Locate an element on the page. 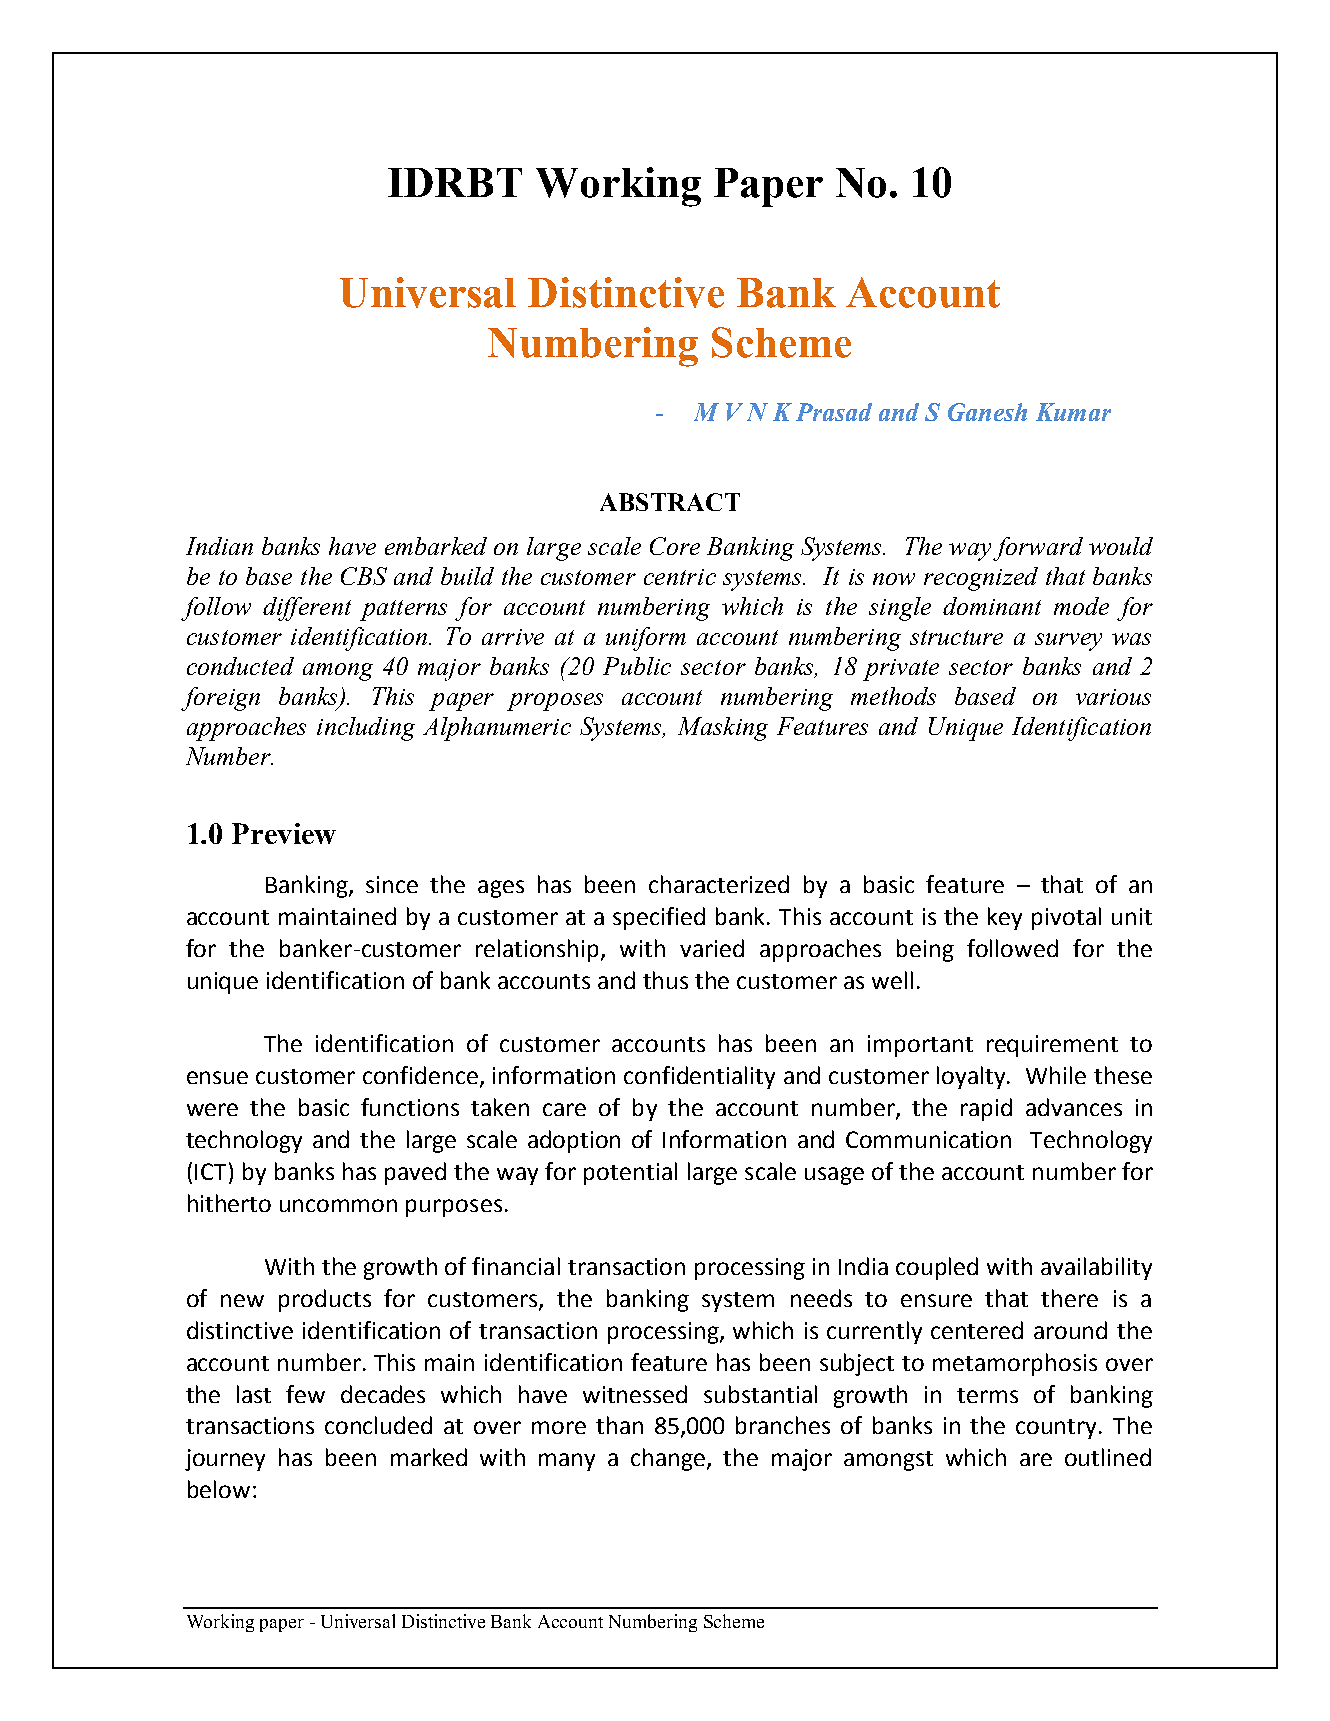 This document has width=1330, height=1721. since is located at coordinates (392, 884).
